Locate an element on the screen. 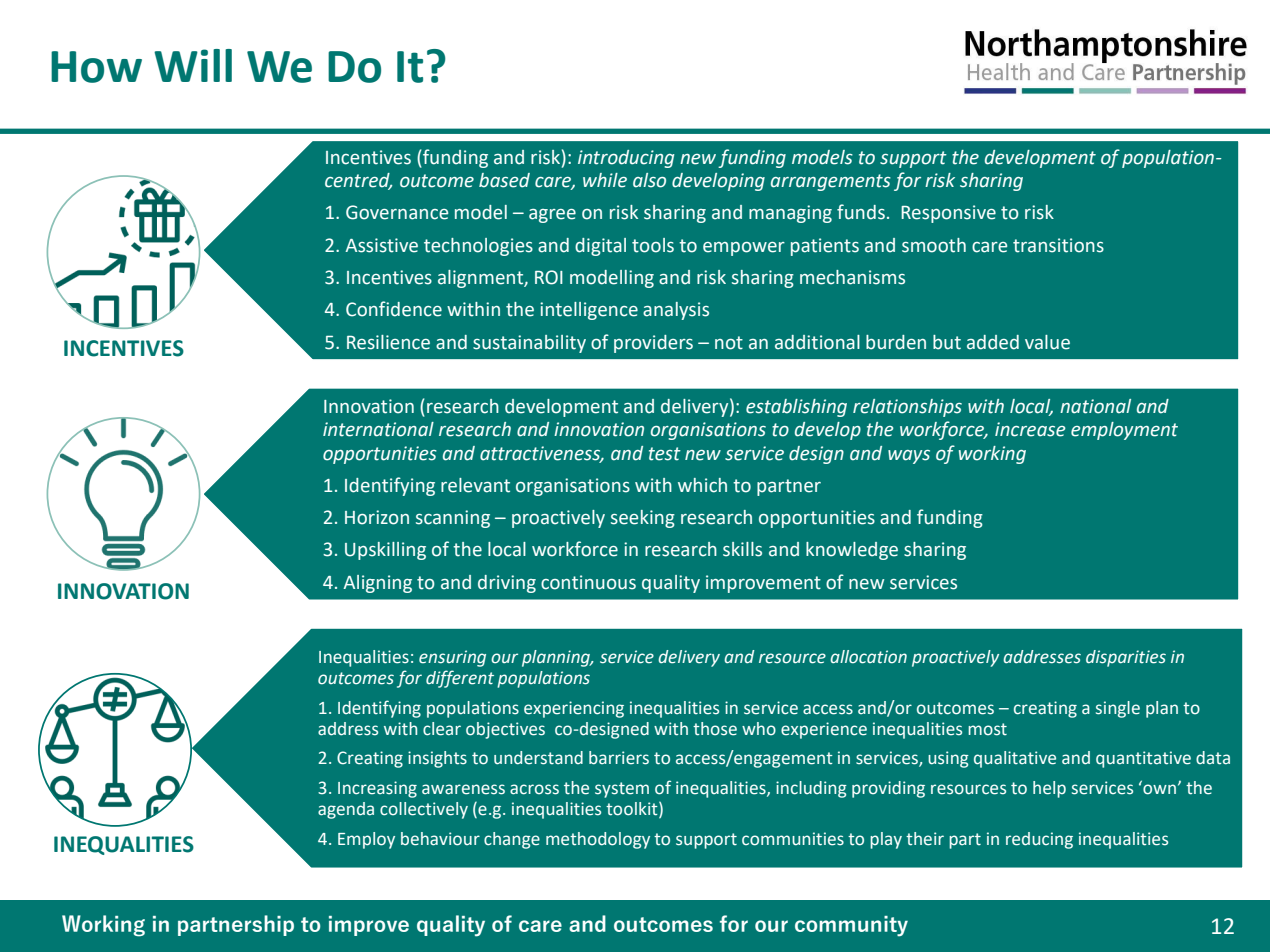 This screenshot has width=1270, height=952. agenda is located at coordinates (346, 810).
